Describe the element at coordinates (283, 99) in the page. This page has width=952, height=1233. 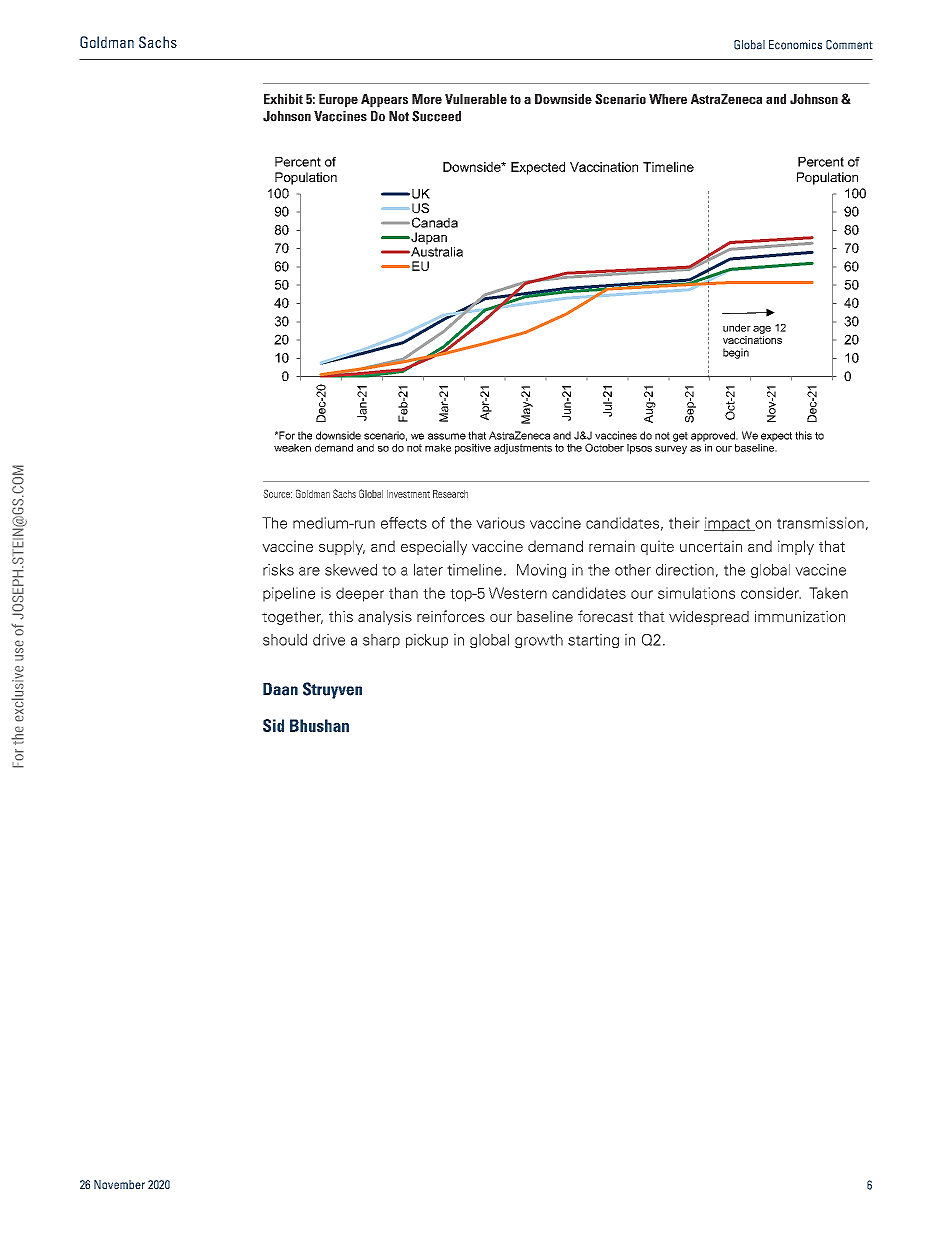
I see `Exhibit` at that location.
